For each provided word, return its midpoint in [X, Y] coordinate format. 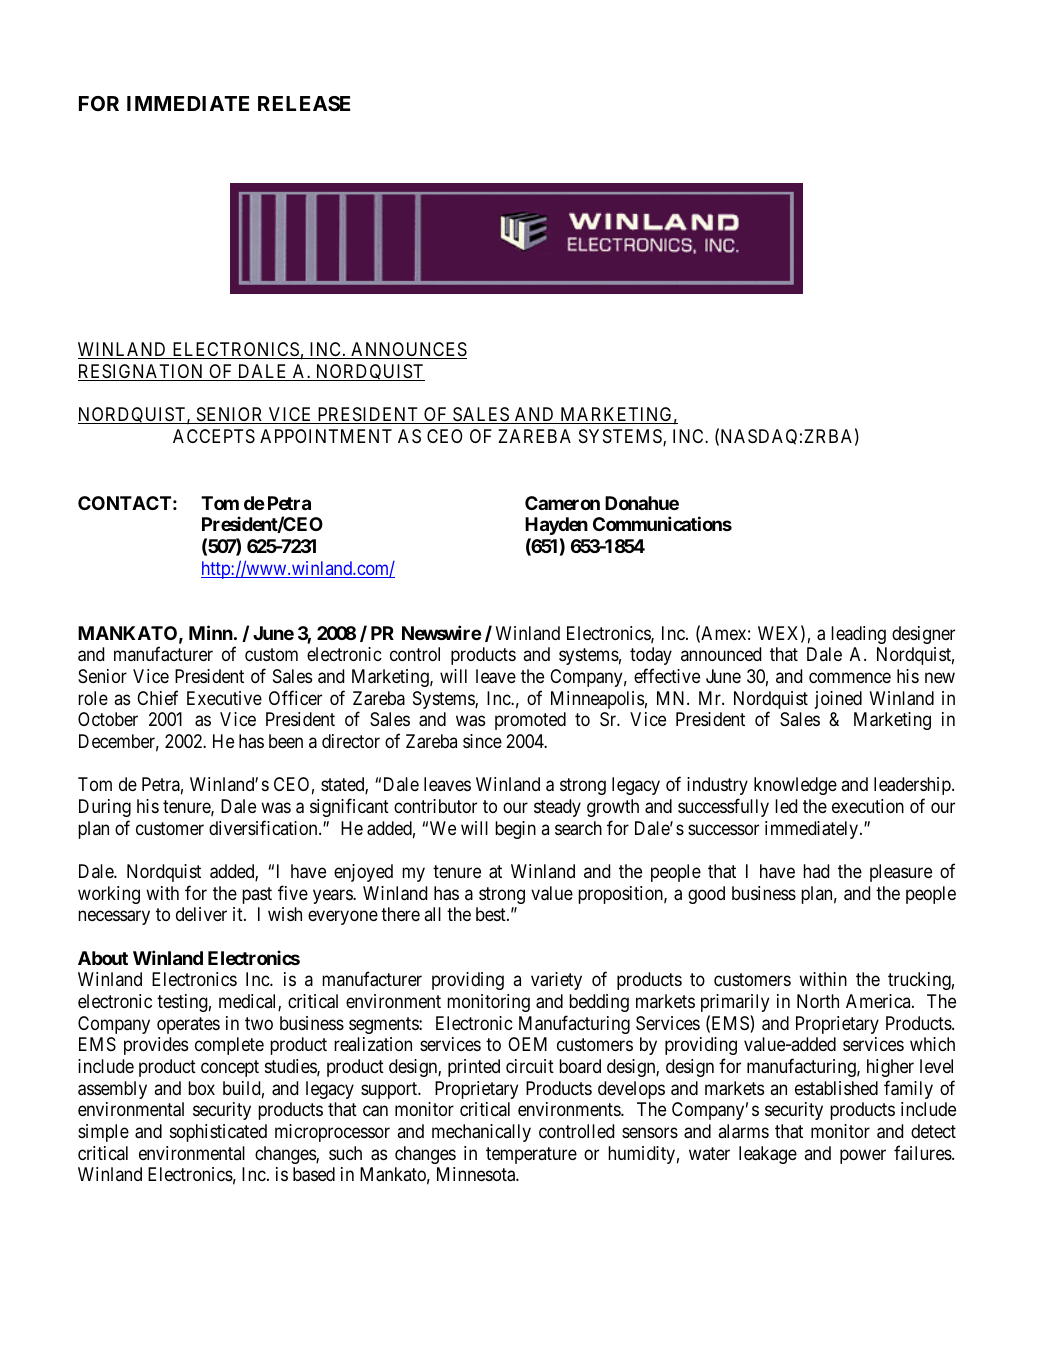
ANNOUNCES [408, 350]
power [863, 1156]
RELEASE [304, 103]
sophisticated [218, 1133]
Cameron [562, 503]
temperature [531, 1155]
